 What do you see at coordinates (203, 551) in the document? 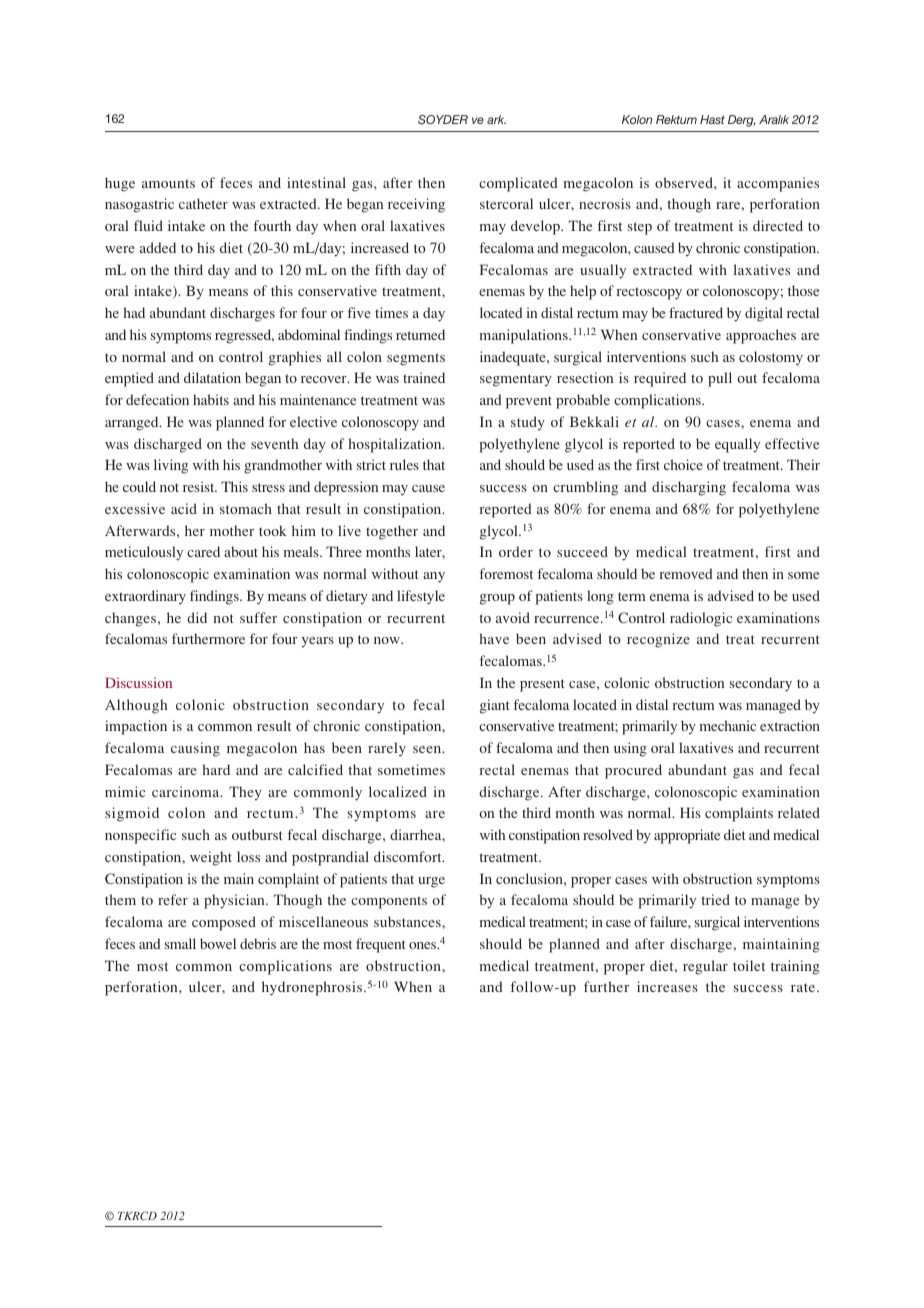
I see `cared` at bounding box center [203, 551].
